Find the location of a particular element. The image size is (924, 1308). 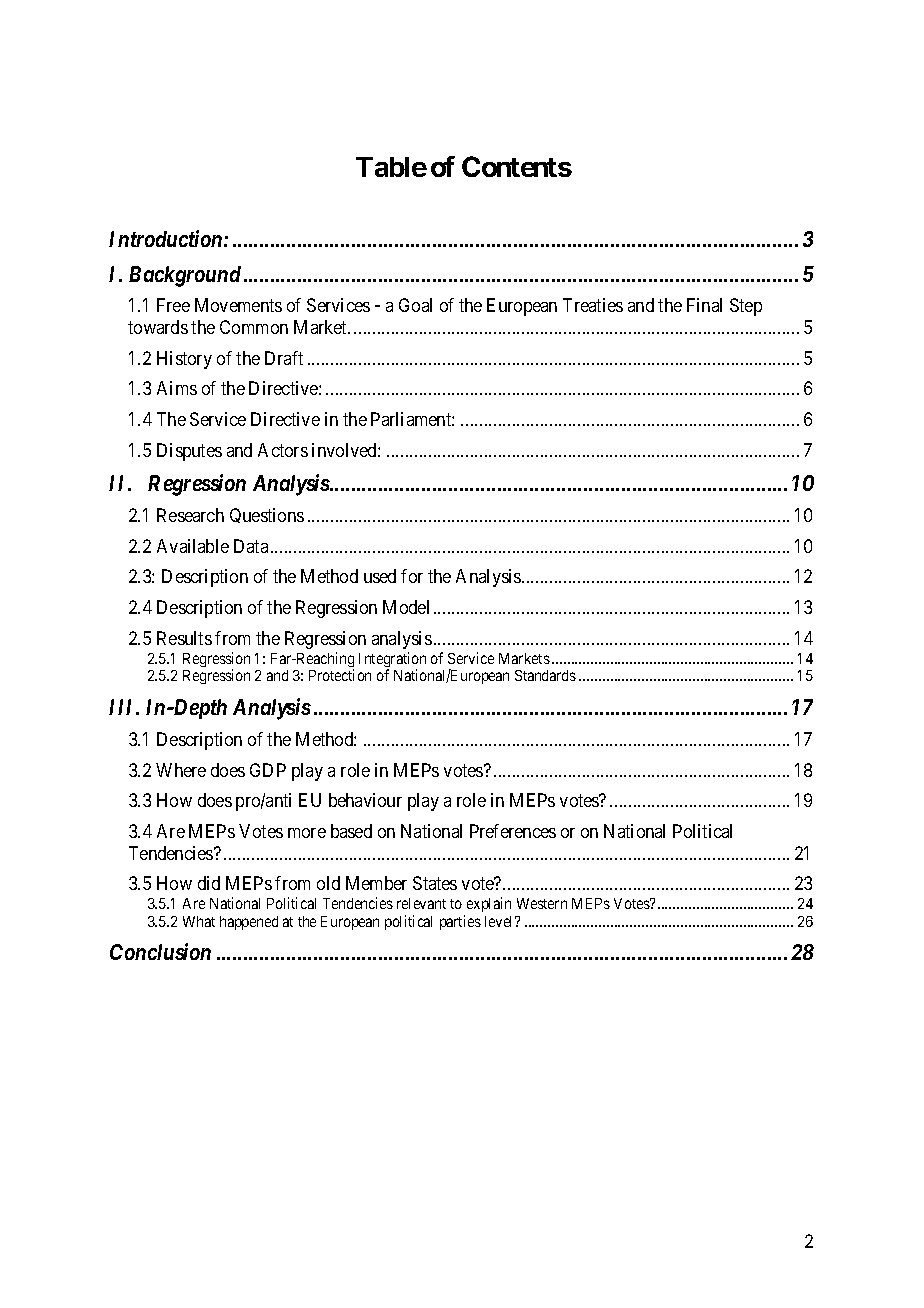

towards is located at coordinates (158, 327).
